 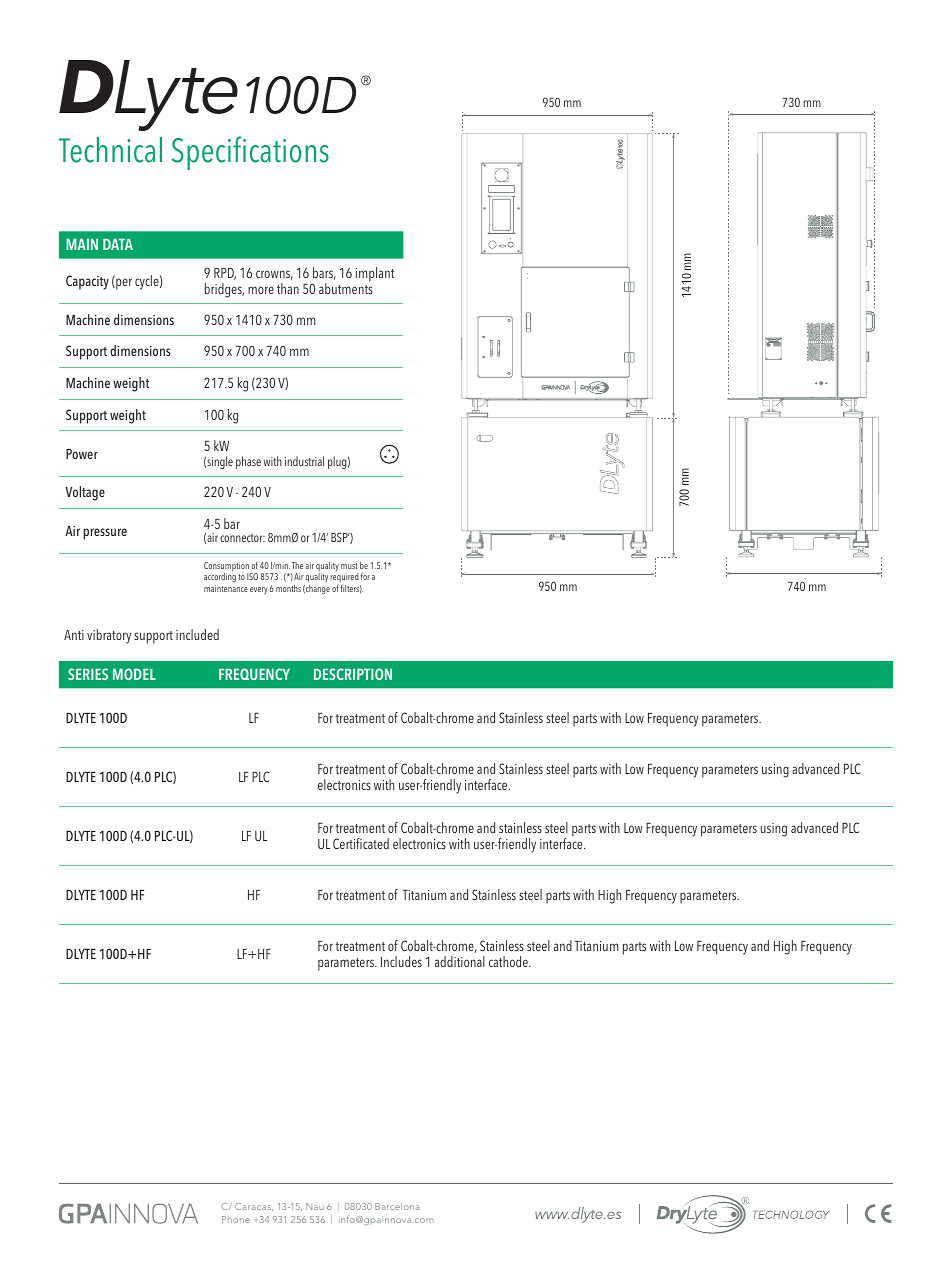 I want to click on implant, so click(x=375, y=274).
